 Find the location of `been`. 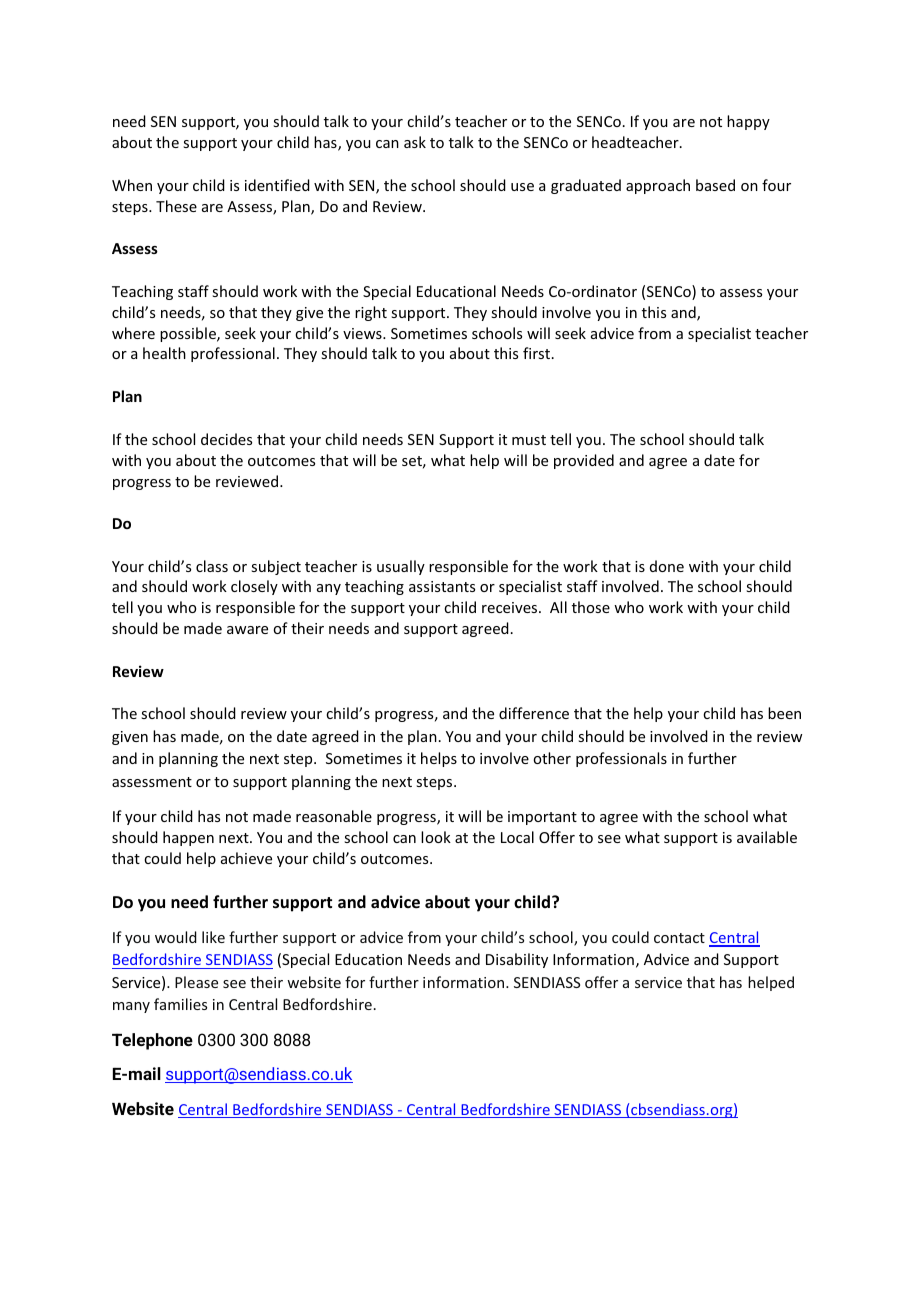

been is located at coordinates (784, 713).
